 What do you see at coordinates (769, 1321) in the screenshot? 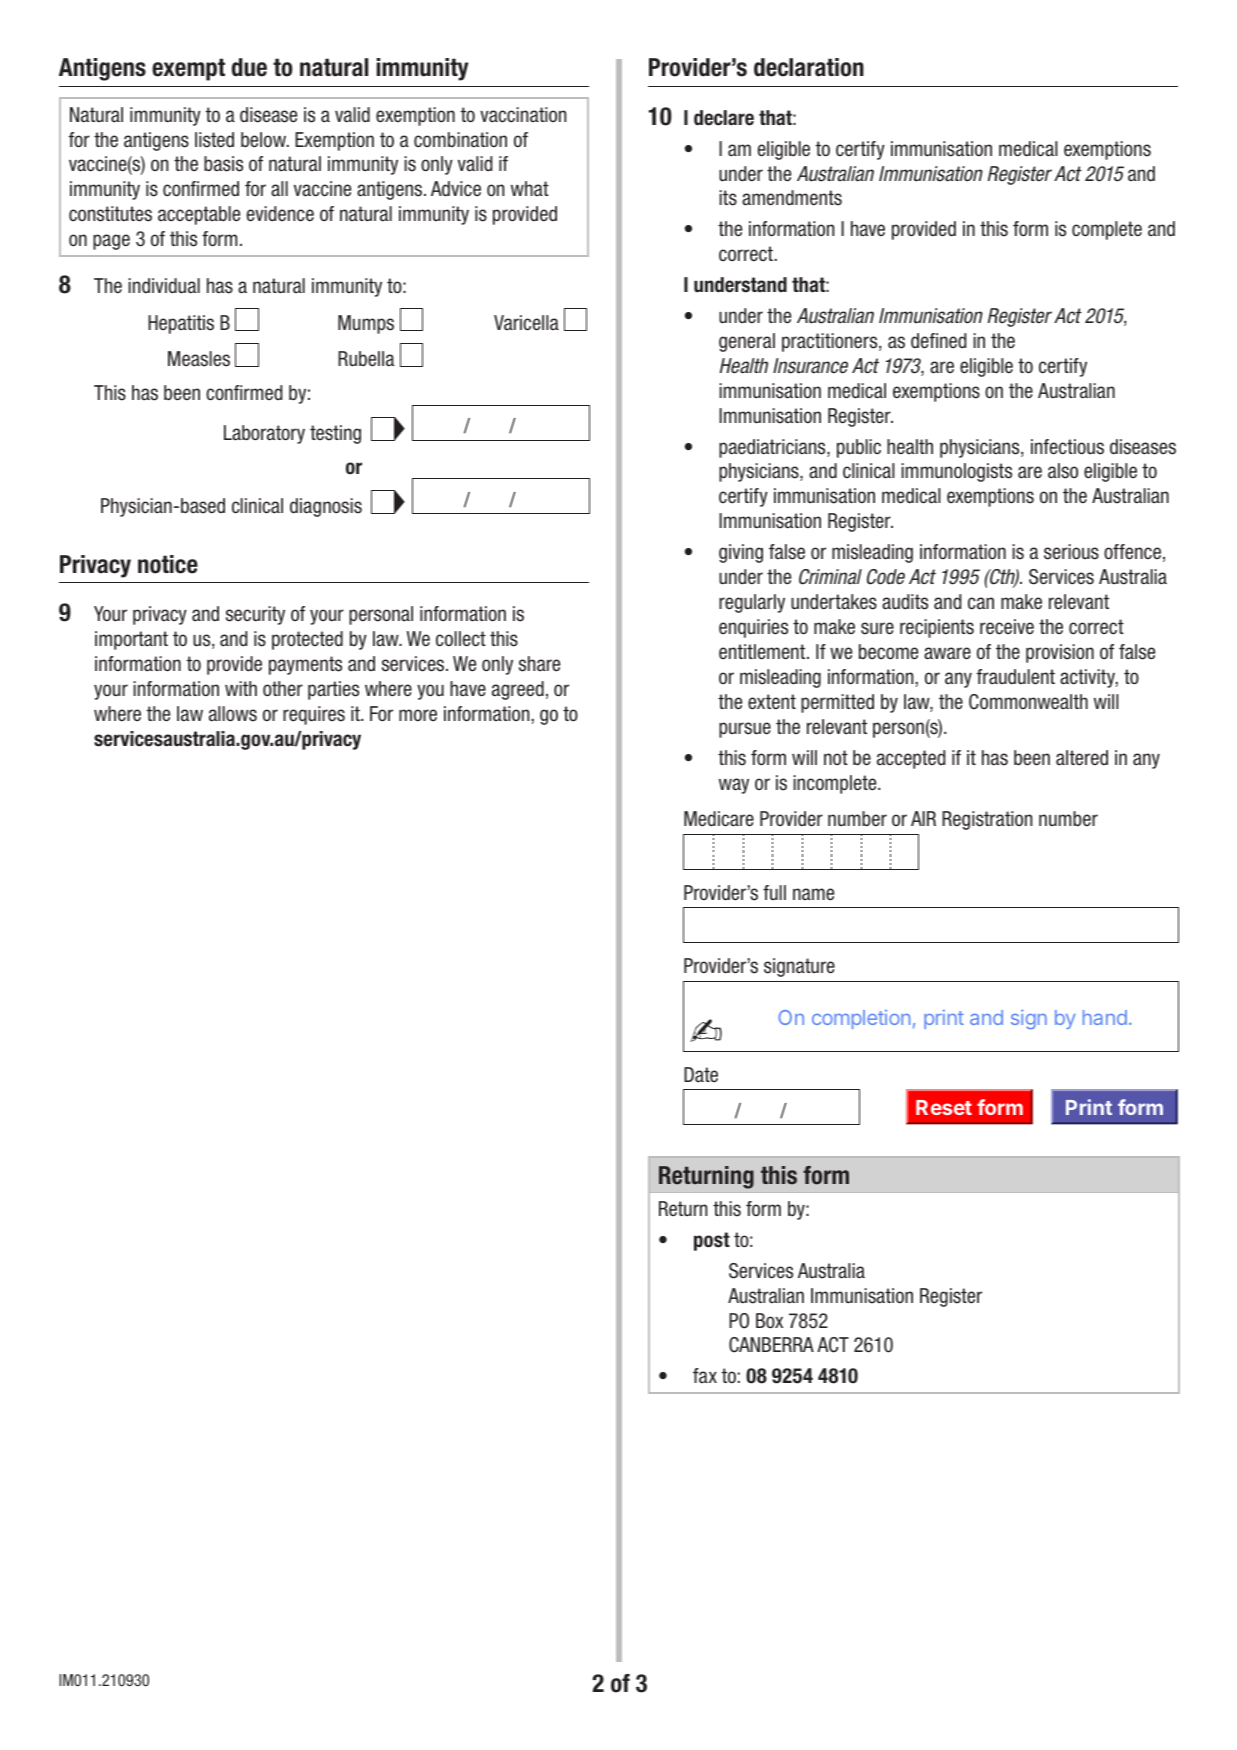
I see `Box` at bounding box center [769, 1321].
